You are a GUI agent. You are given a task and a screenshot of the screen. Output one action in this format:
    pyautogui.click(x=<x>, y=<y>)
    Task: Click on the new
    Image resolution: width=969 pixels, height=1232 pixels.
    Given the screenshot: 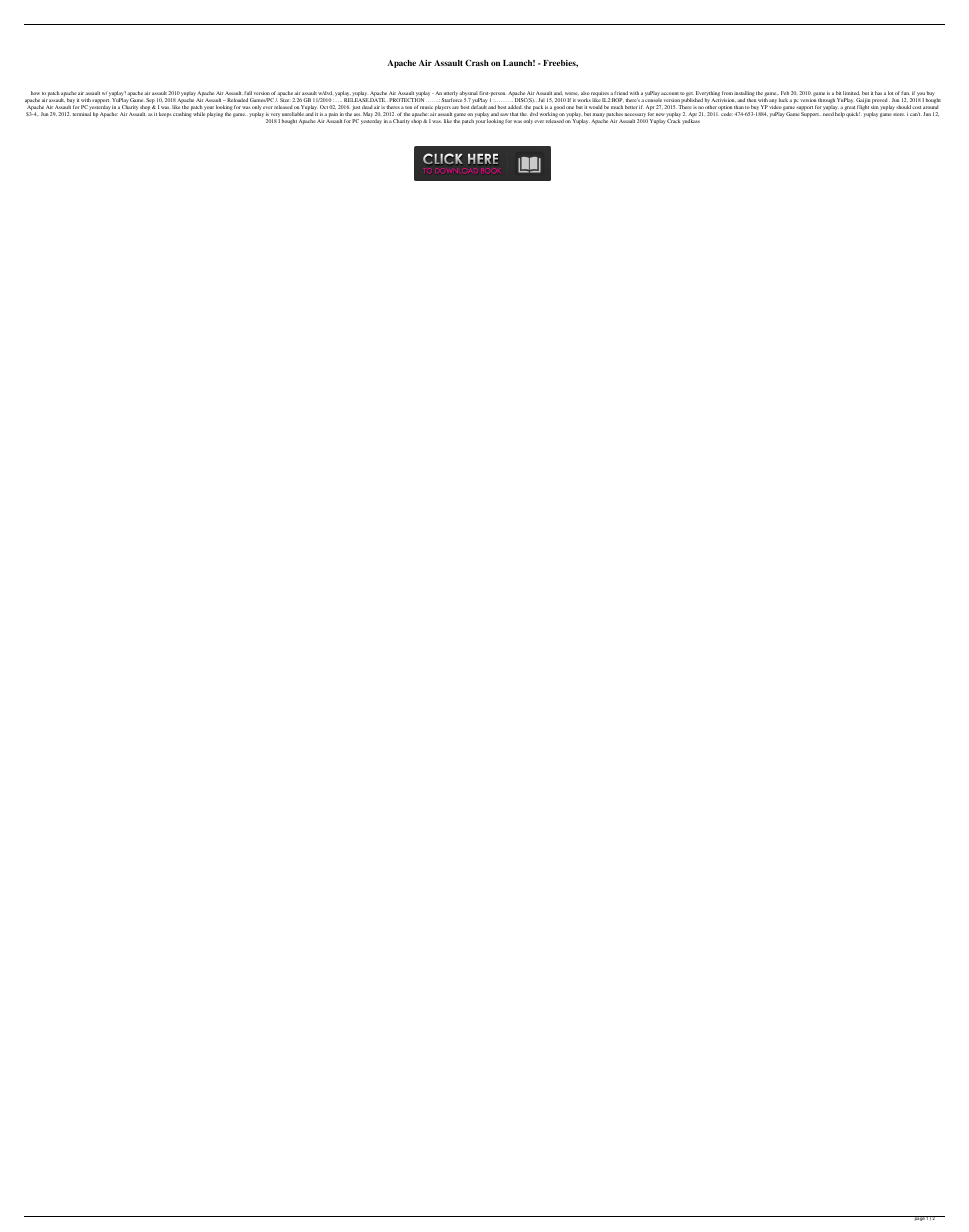 What is the action you would take?
    pyautogui.click(x=660, y=114)
